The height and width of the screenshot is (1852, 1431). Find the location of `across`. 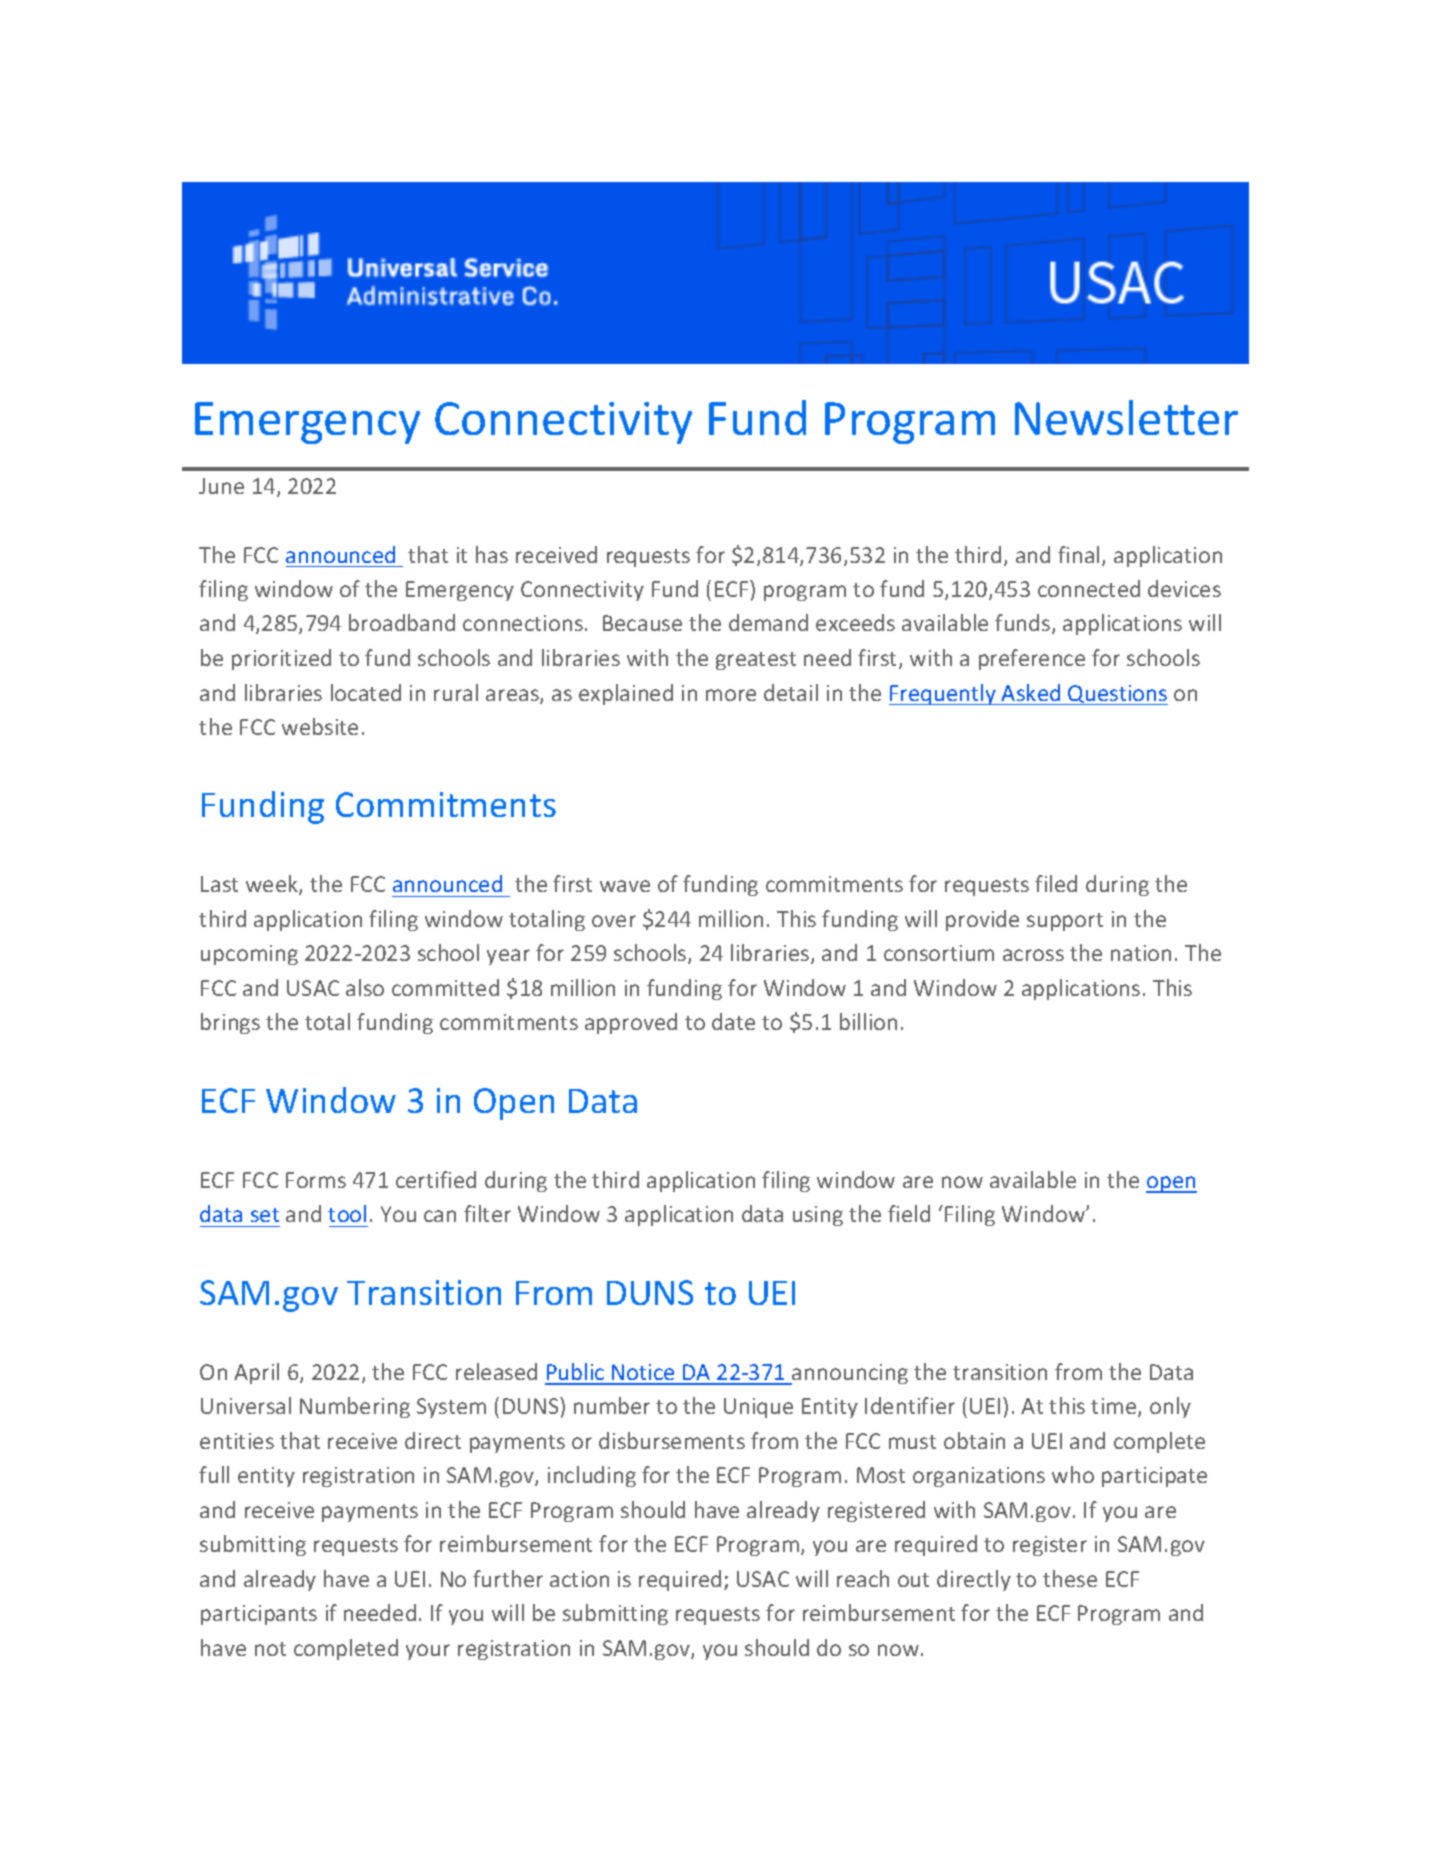

across is located at coordinates (1033, 955).
